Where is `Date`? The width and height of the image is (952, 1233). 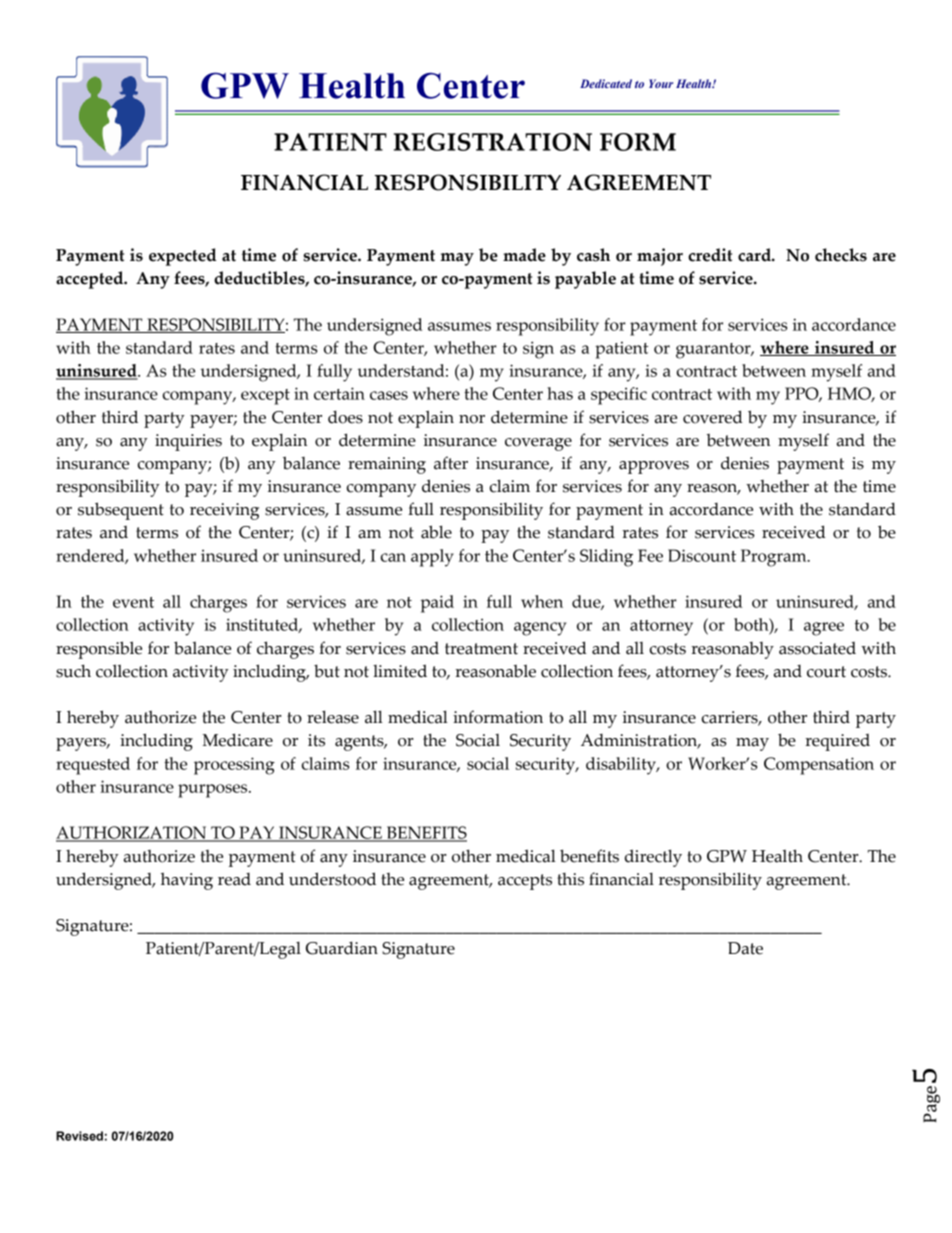 Date is located at coordinates (745, 948).
